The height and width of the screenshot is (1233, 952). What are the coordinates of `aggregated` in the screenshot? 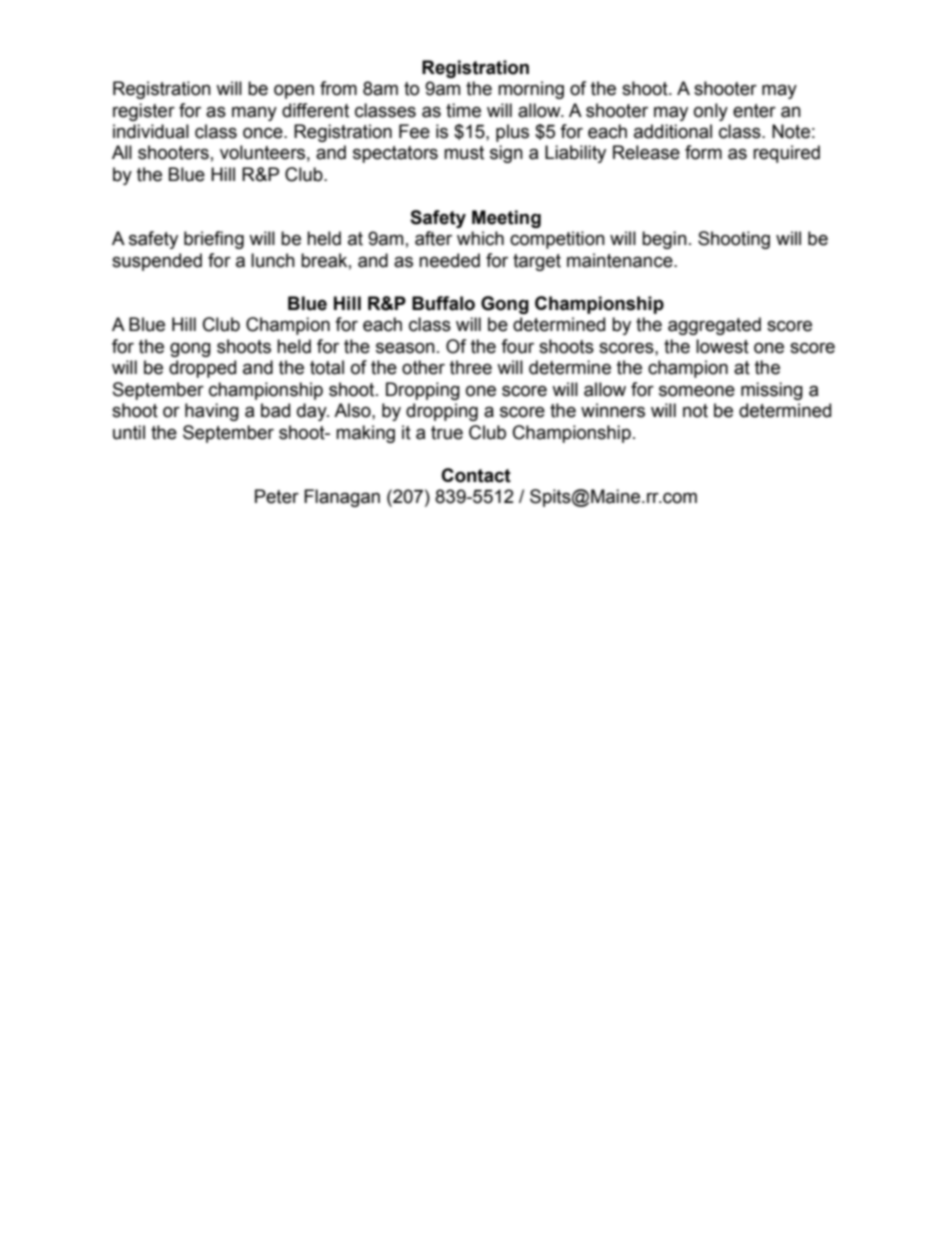 It's located at (714, 326).
